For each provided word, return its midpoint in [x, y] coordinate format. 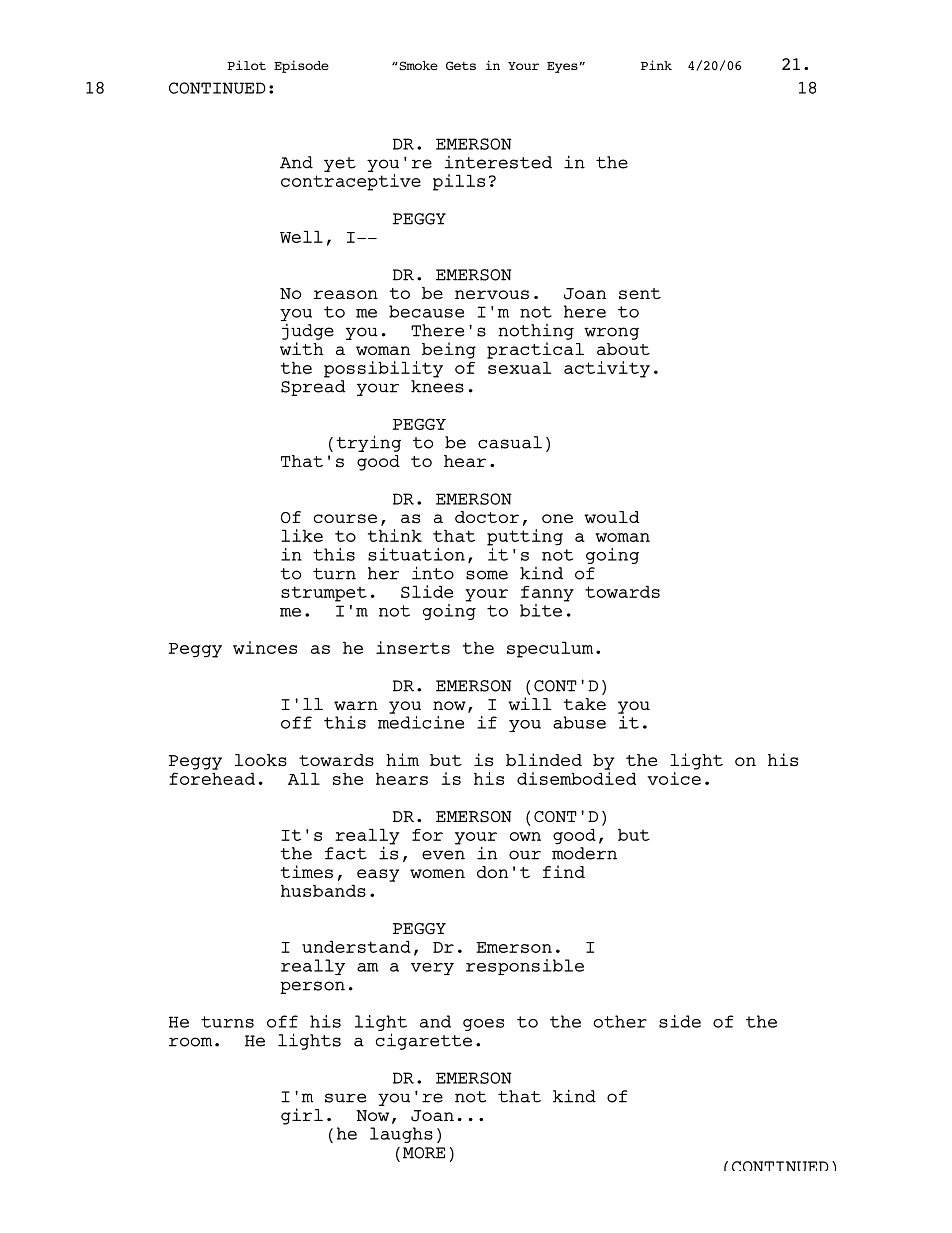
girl [302, 1116]
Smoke [417, 66]
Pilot [246, 65]
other [620, 1021]
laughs [401, 1135]
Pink [656, 65]
